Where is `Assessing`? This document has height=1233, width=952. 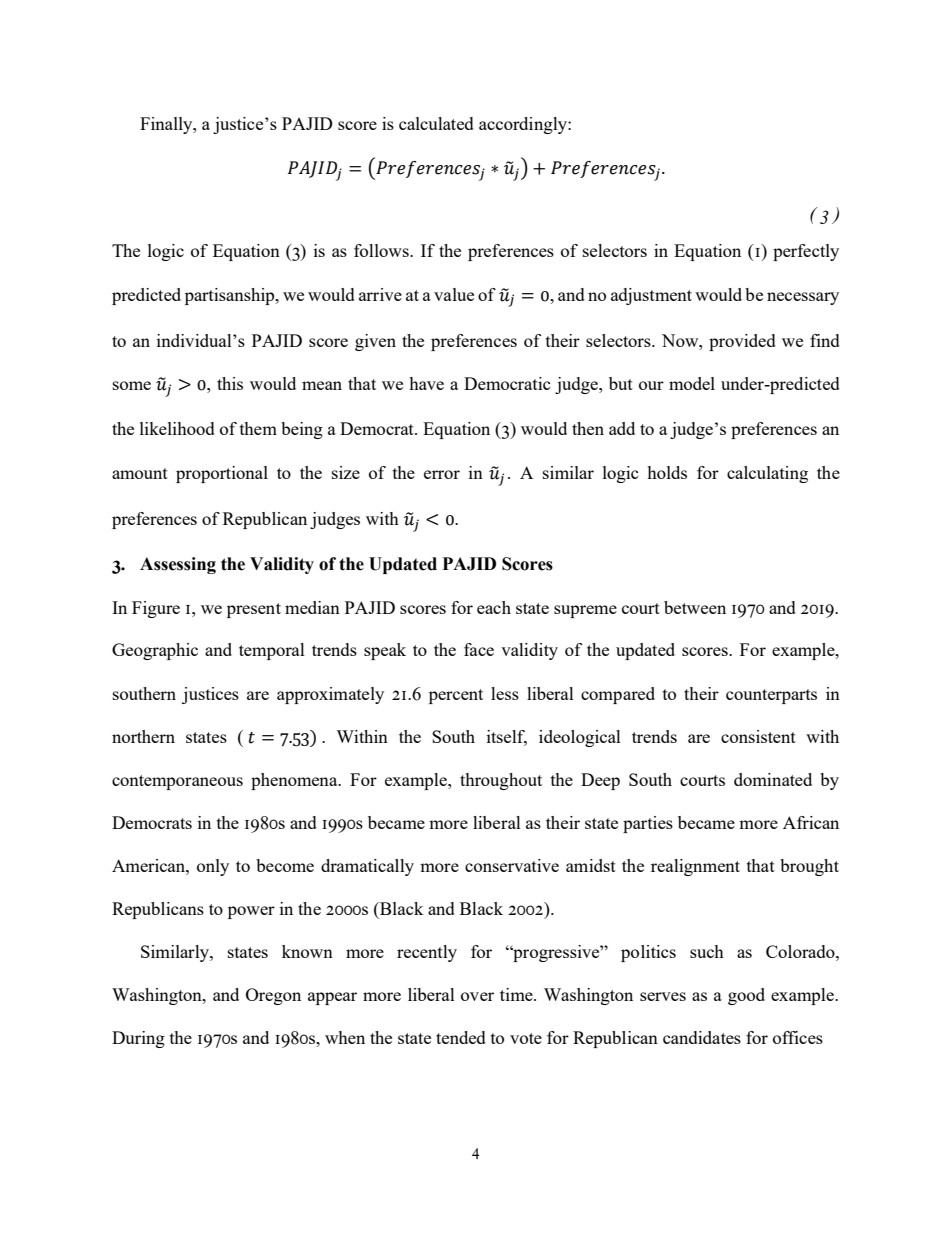
Assessing is located at coordinates (178, 565).
